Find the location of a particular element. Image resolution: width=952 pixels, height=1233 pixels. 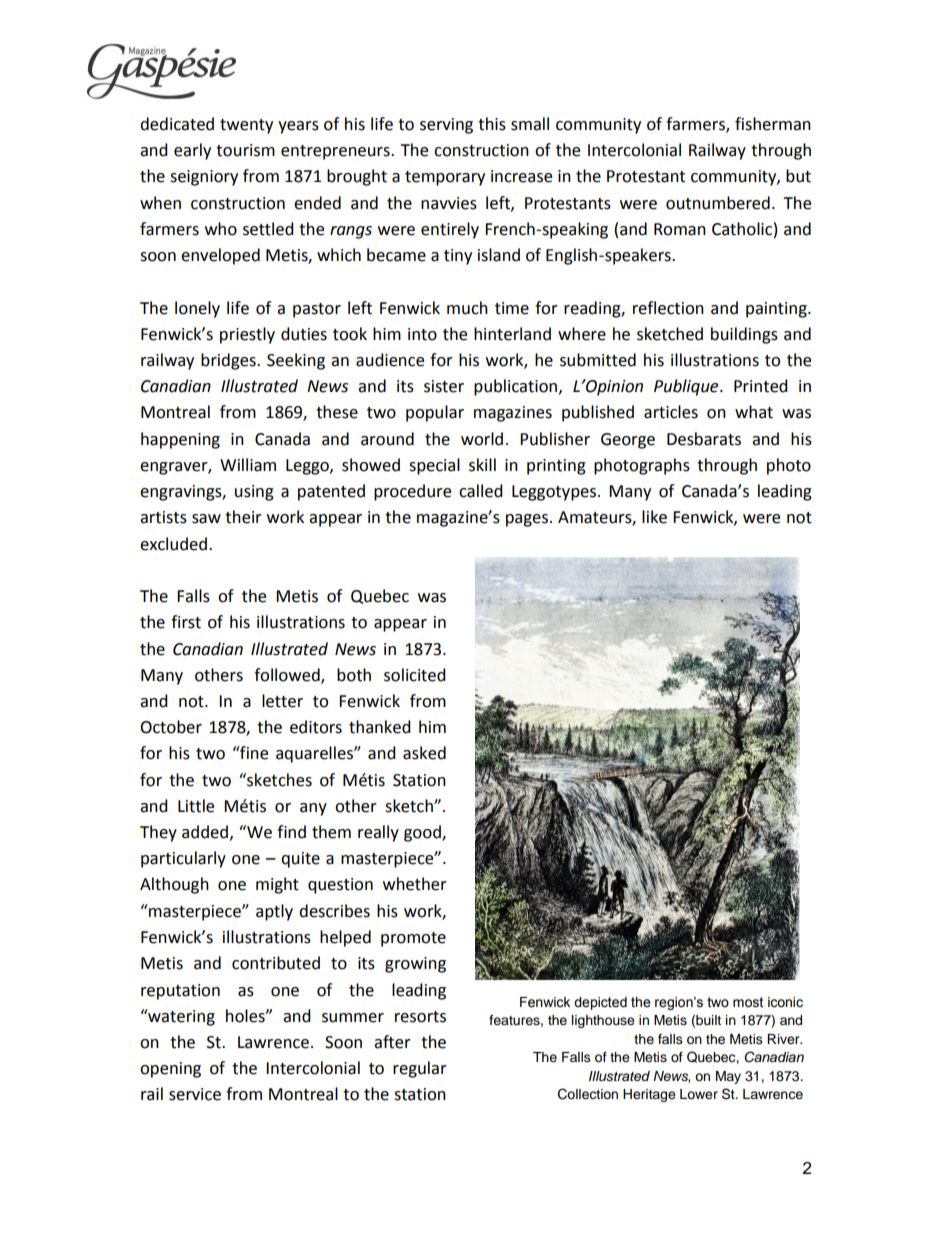

good is located at coordinates (423, 833).
